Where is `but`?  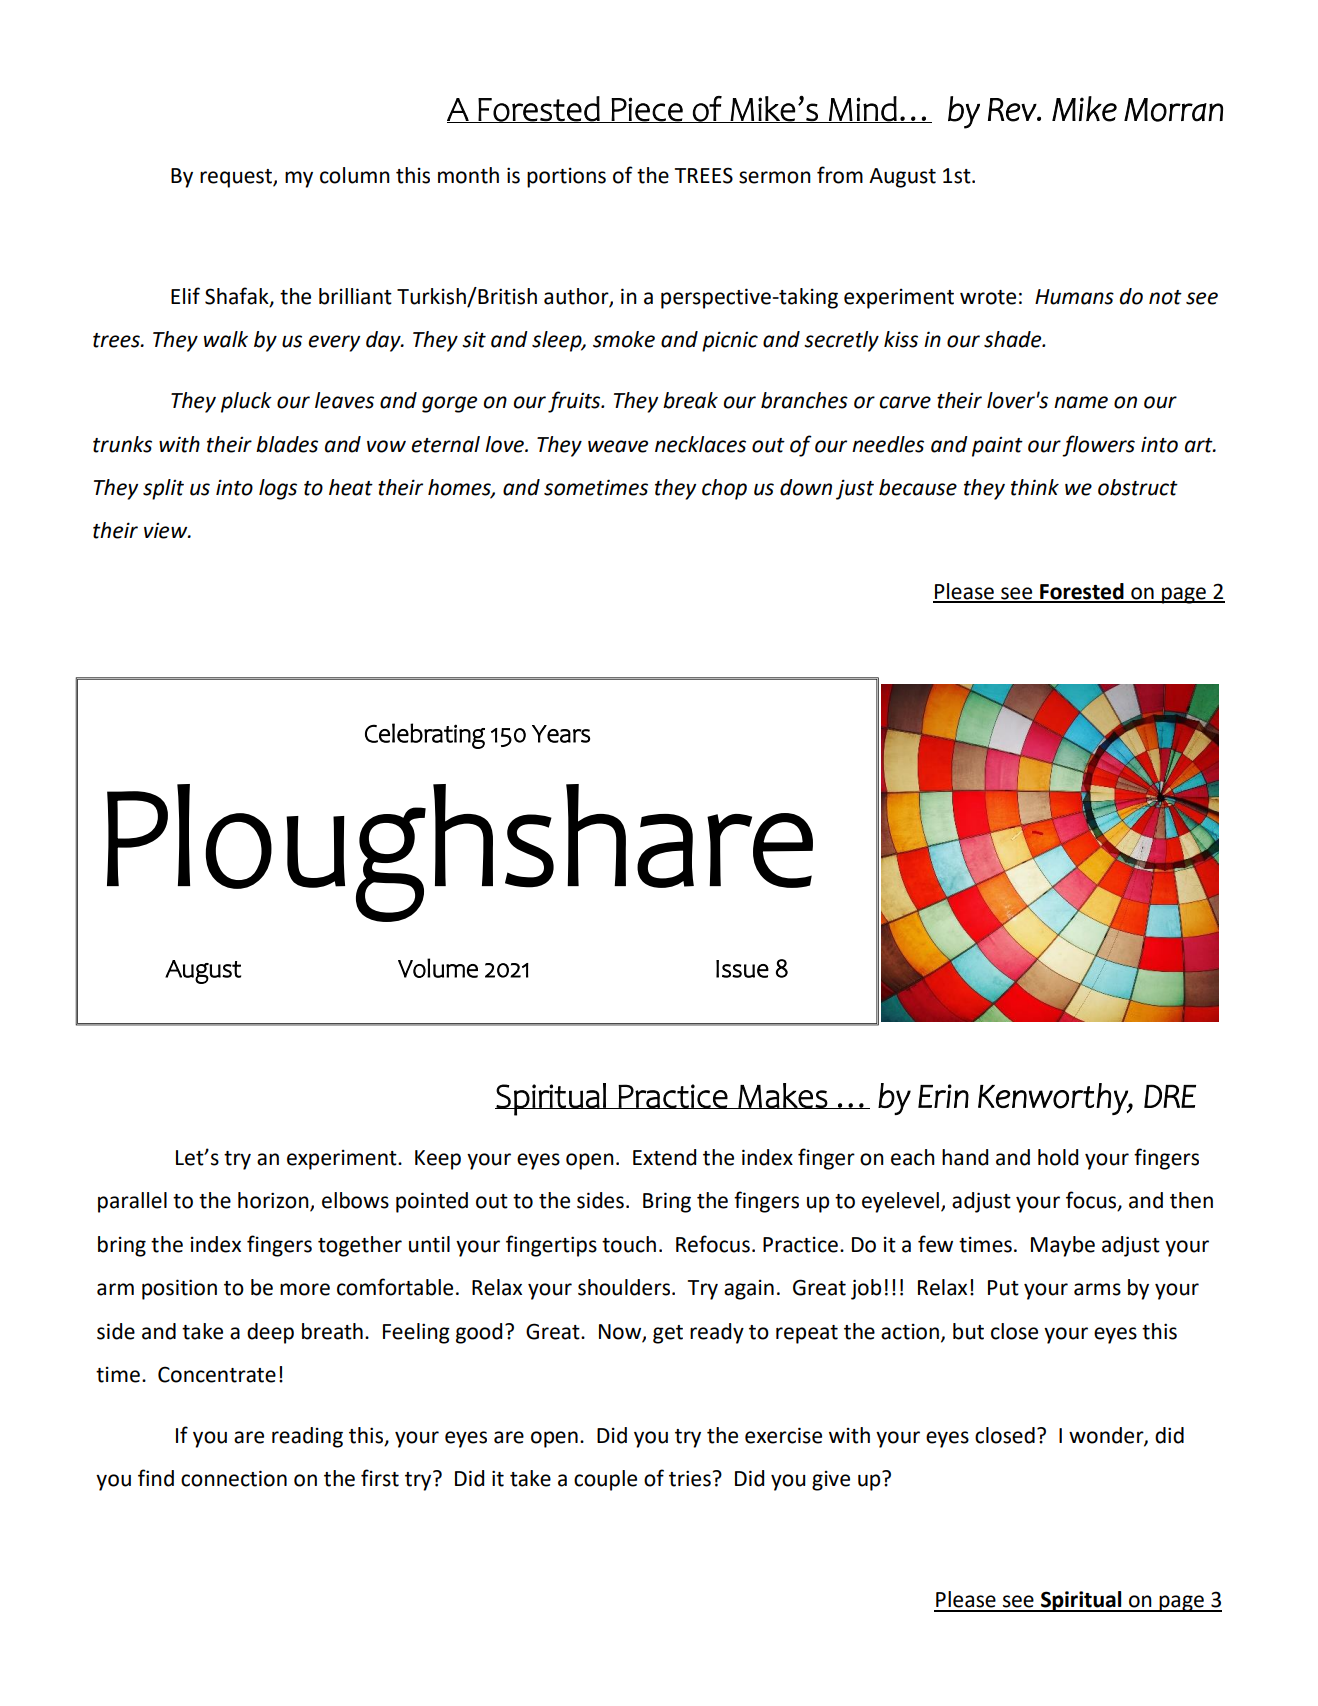
but is located at coordinates (968, 1331).
